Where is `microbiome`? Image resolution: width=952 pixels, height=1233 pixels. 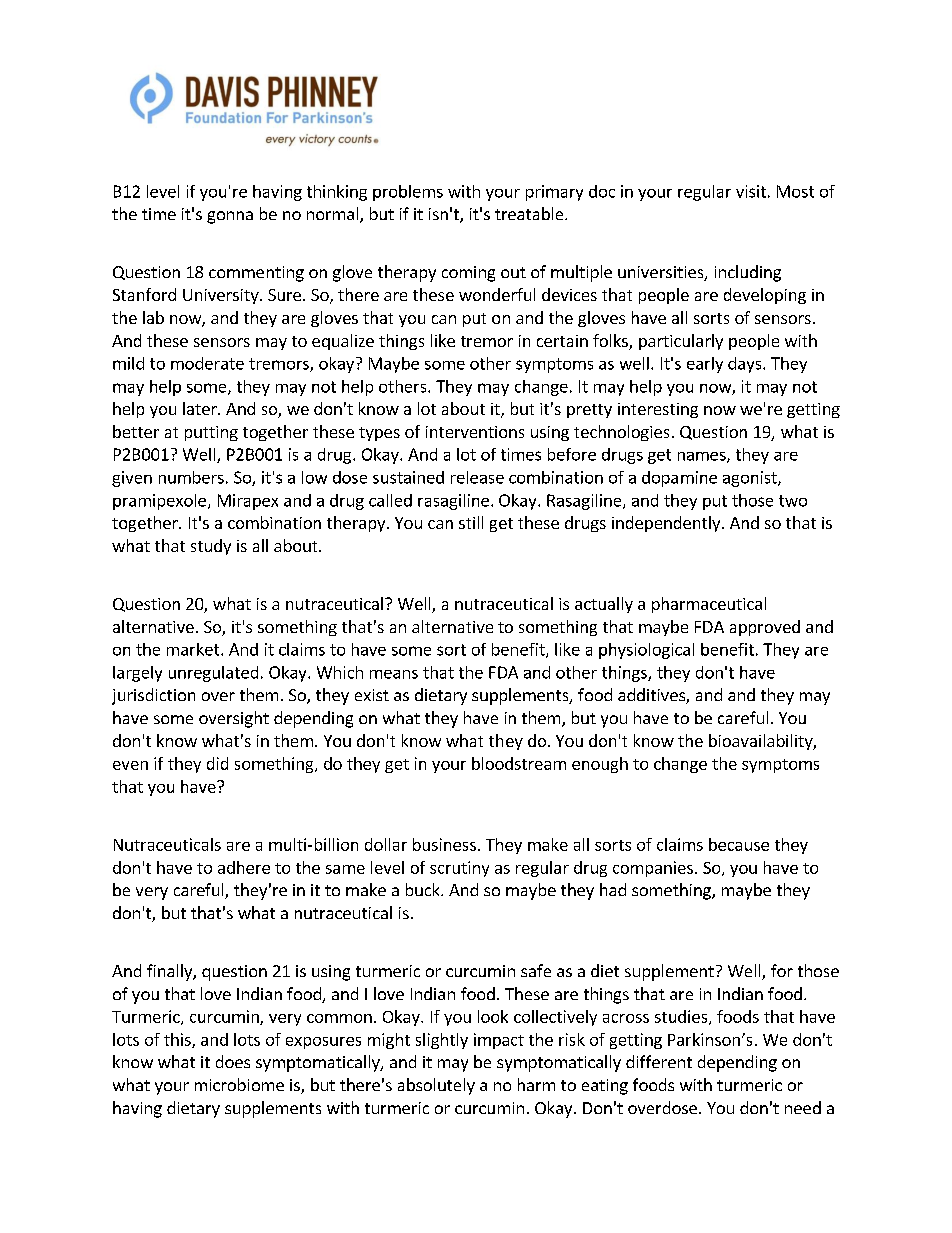
microbiome is located at coordinates (239, 1084).
